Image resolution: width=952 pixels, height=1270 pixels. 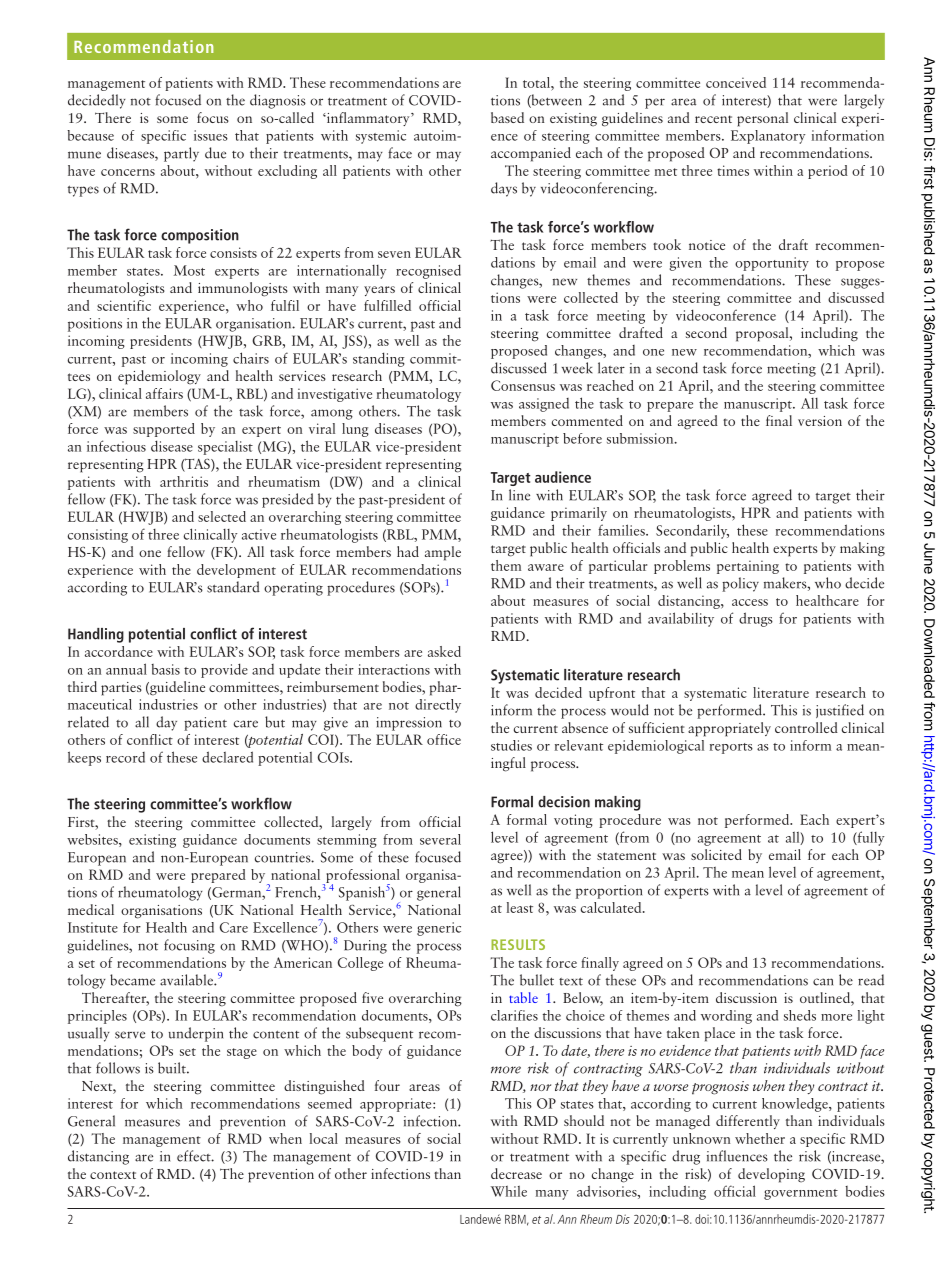 I want to click on decrease, so click(x=516, y=1173).
